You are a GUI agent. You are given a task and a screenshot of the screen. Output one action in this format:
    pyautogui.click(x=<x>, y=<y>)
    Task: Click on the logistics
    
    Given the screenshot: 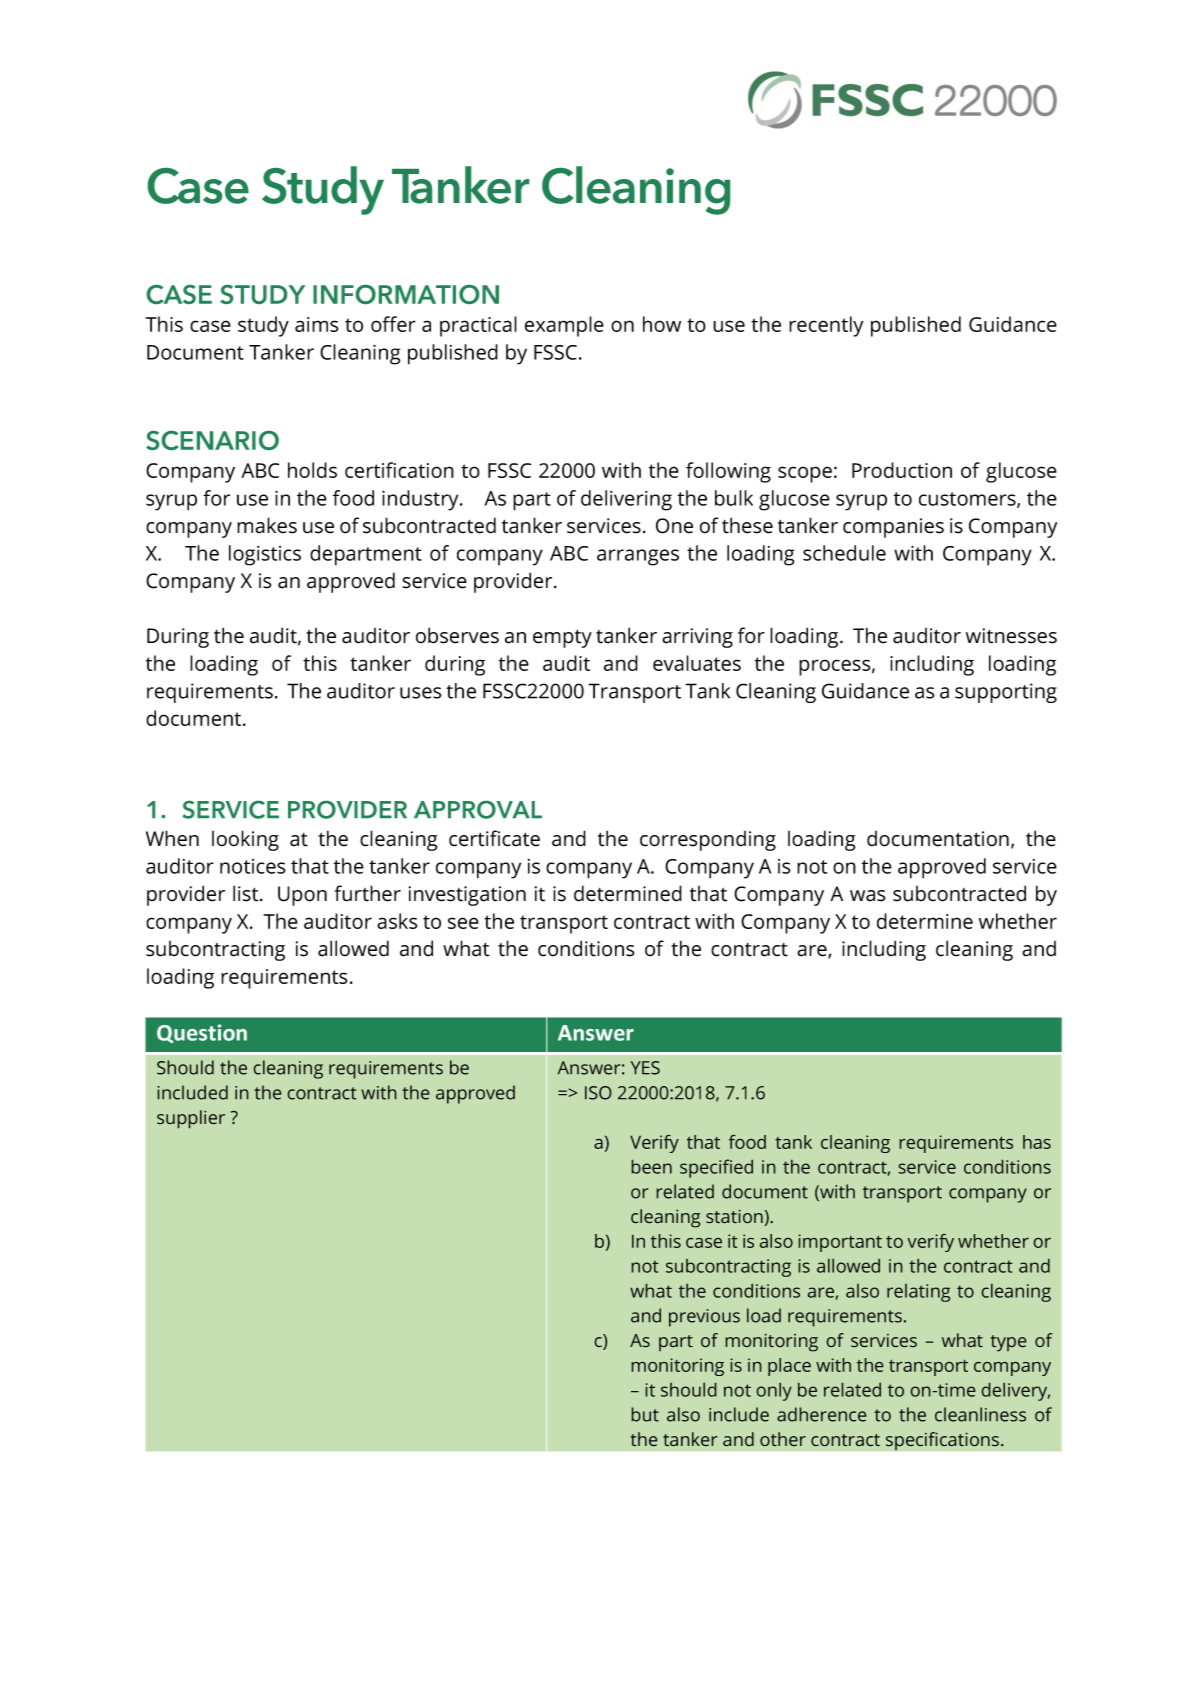 What is the action you would take?
    pyautogui.click(x=265, y=555)
